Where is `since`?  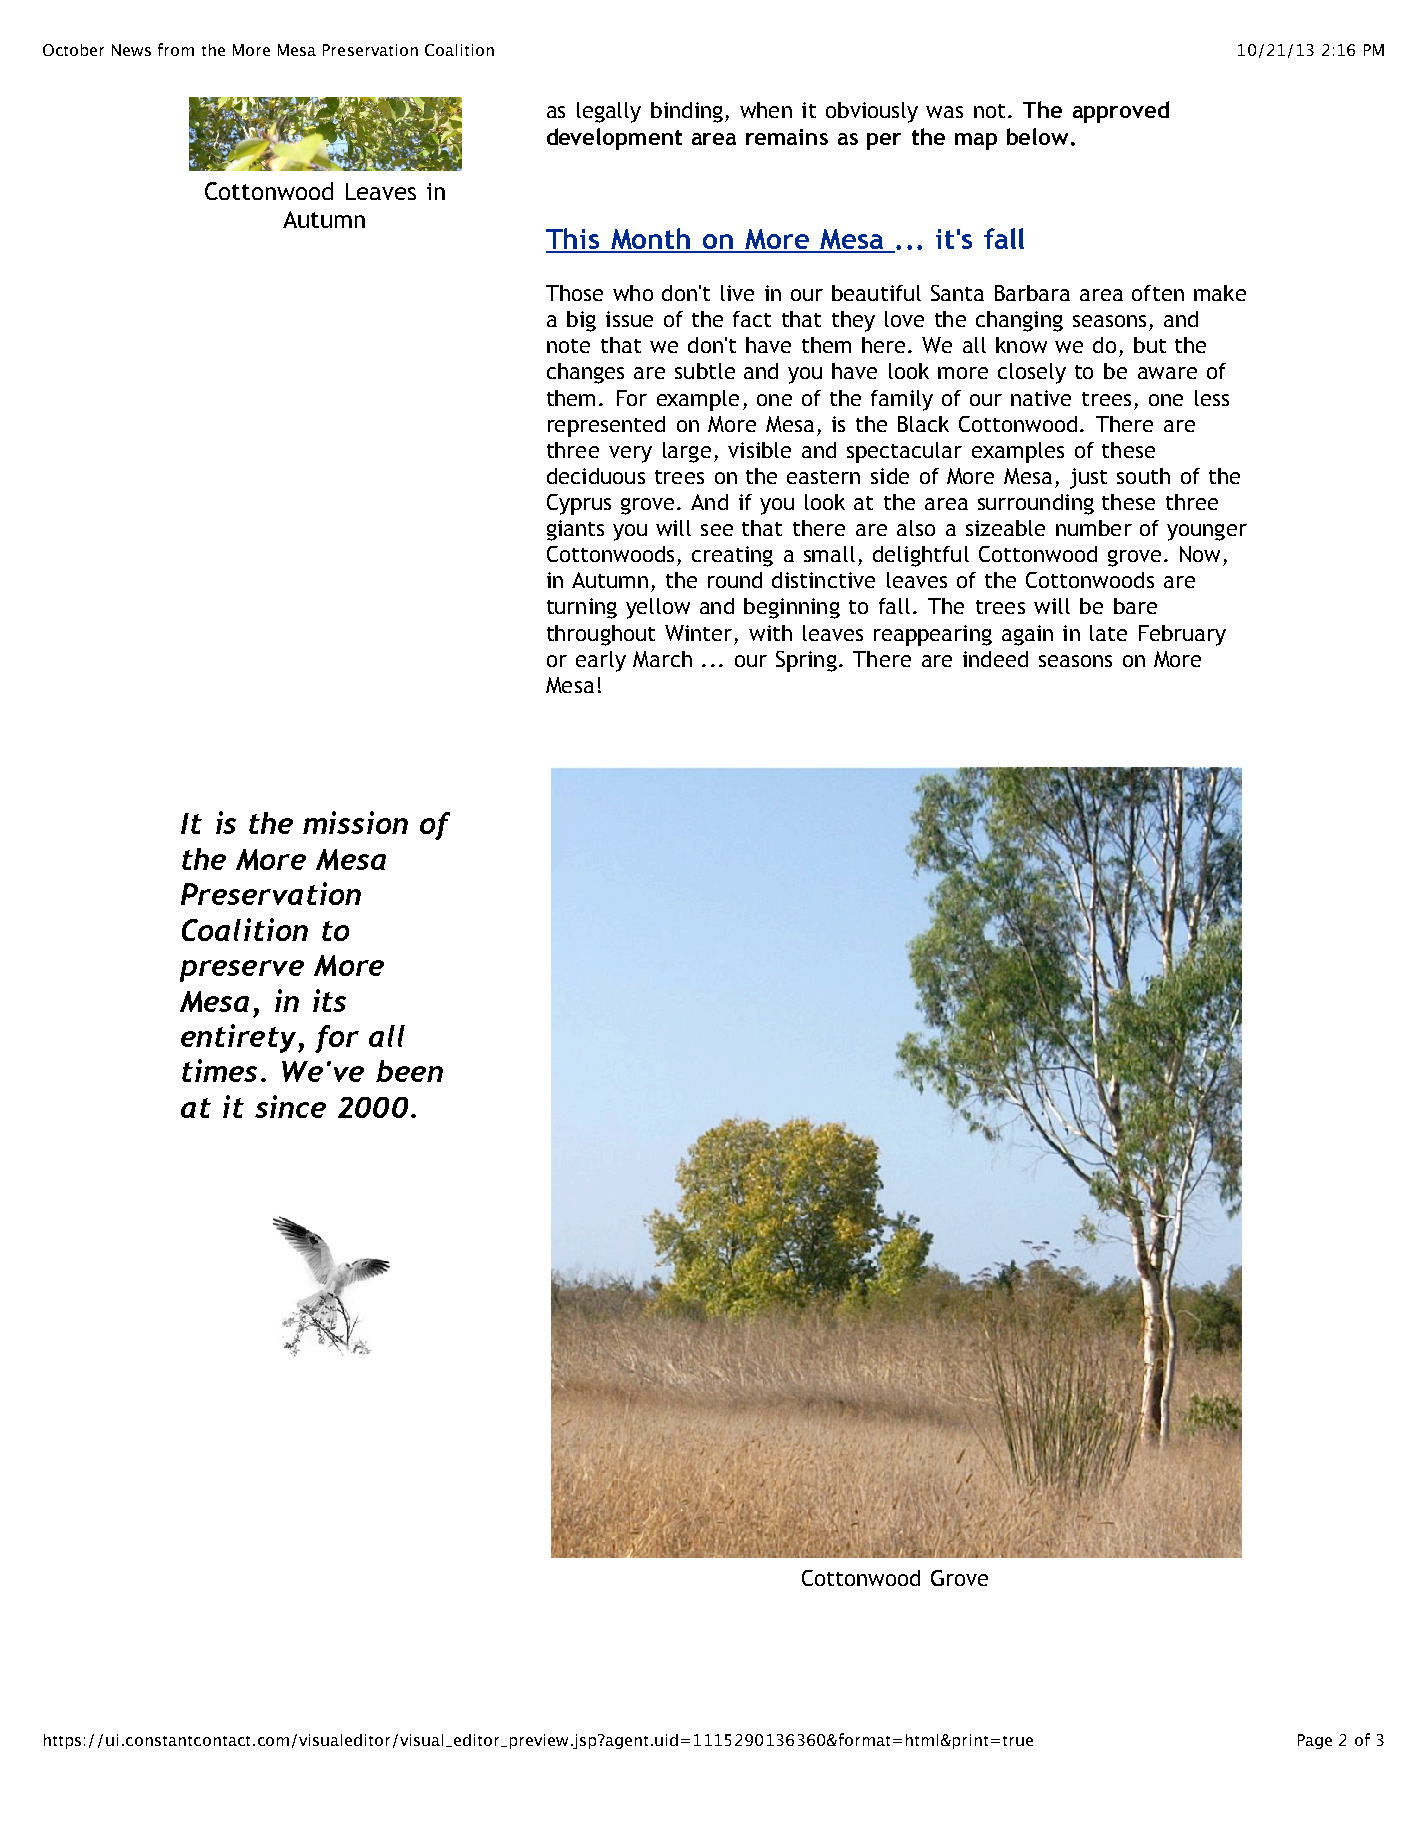 since is located at coordinates (290, 1106).
